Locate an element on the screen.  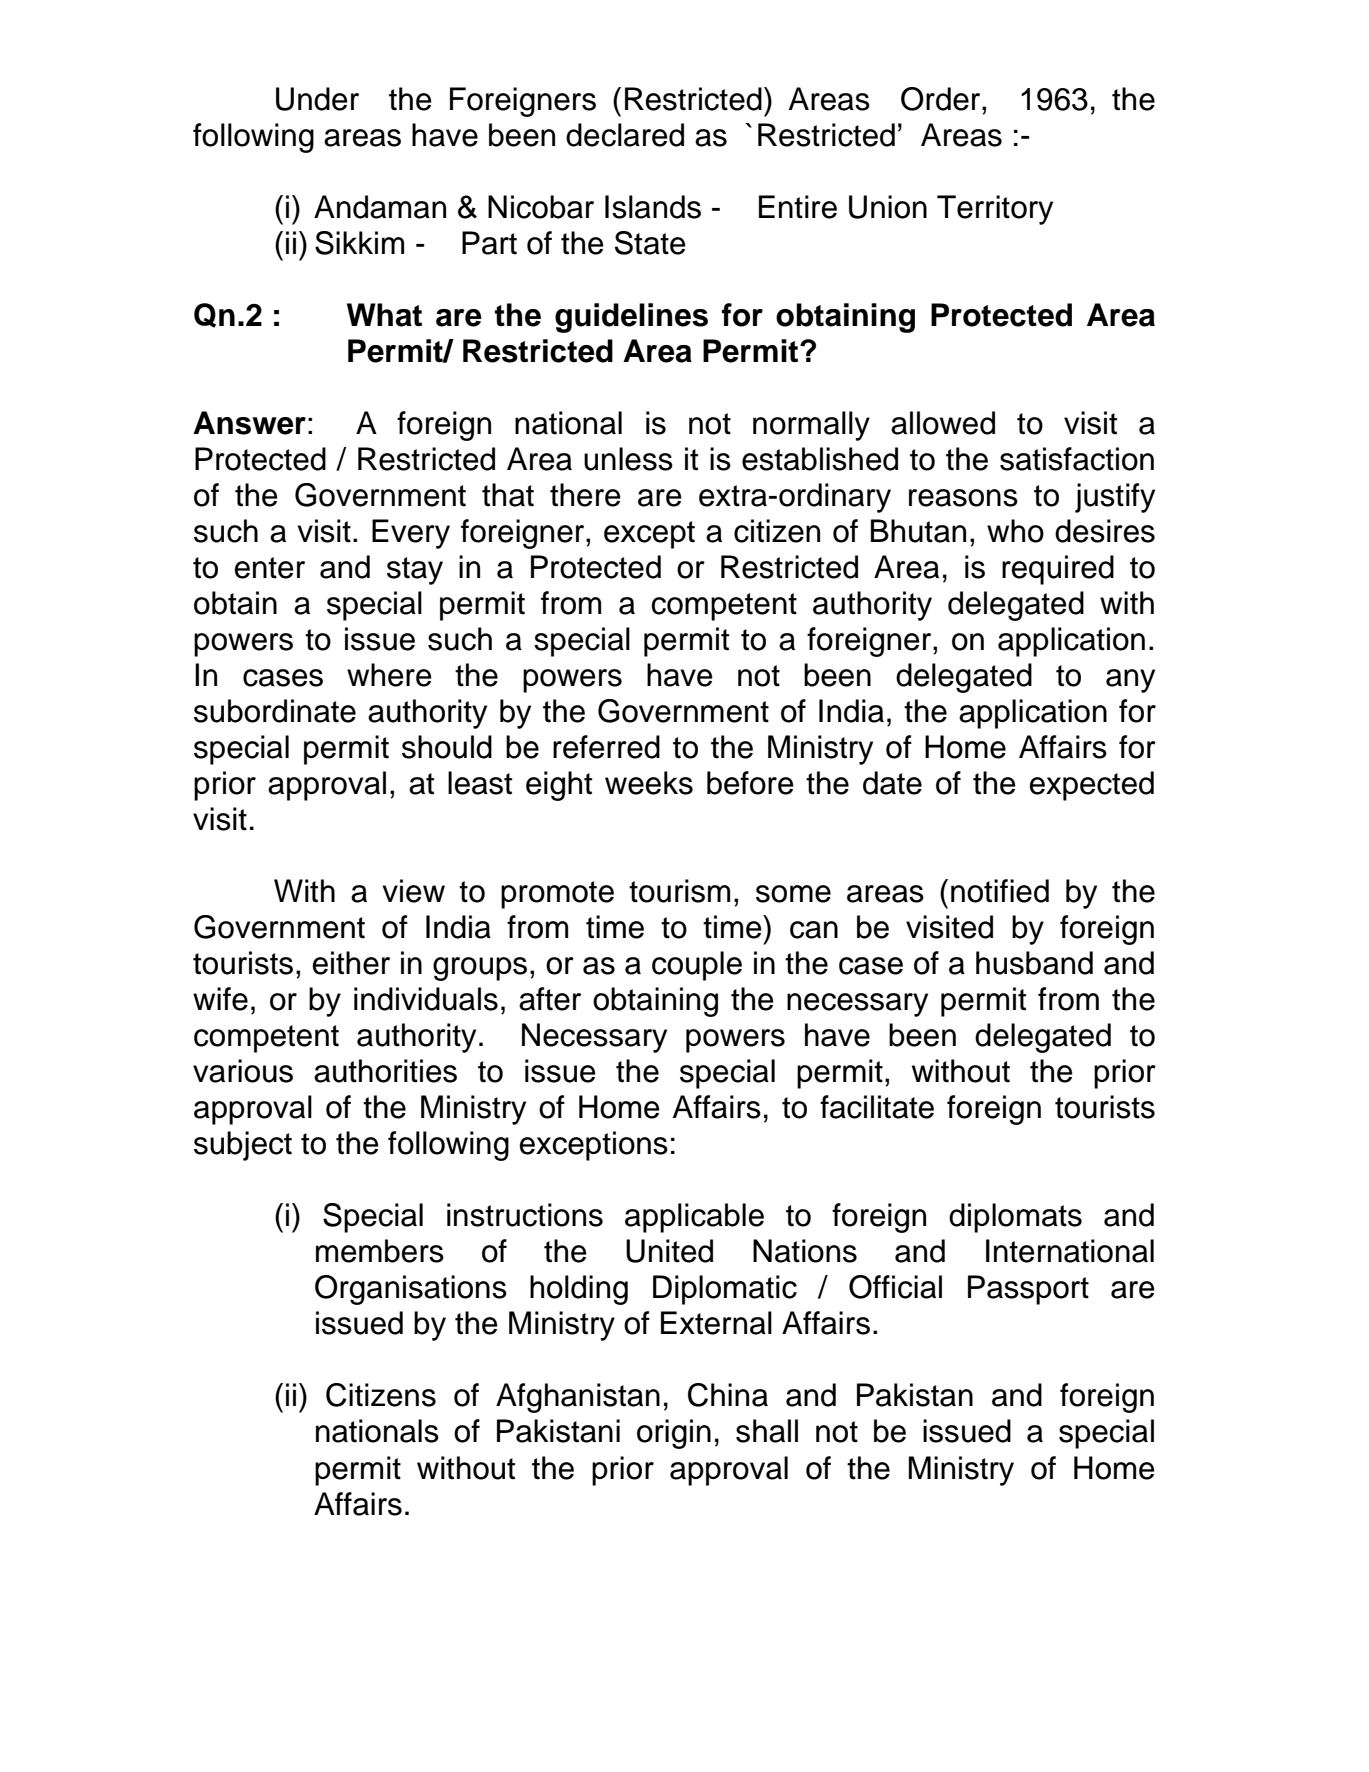
China is located at coordinates (728, 1395).
